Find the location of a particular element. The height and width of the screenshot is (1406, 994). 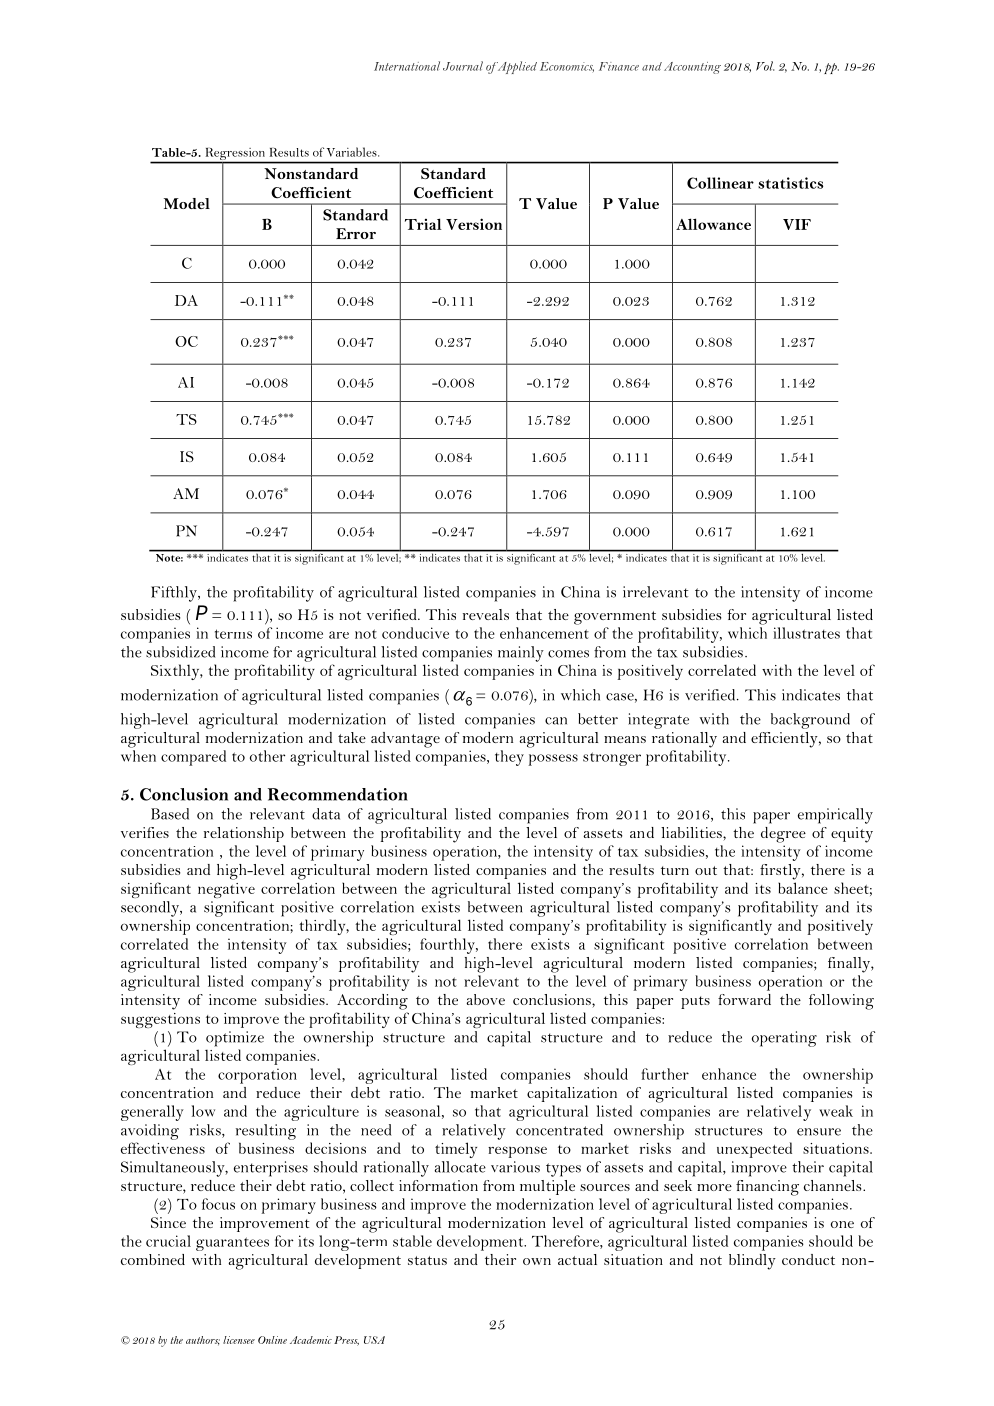

licensee is located at coordinates (239, 1340).
